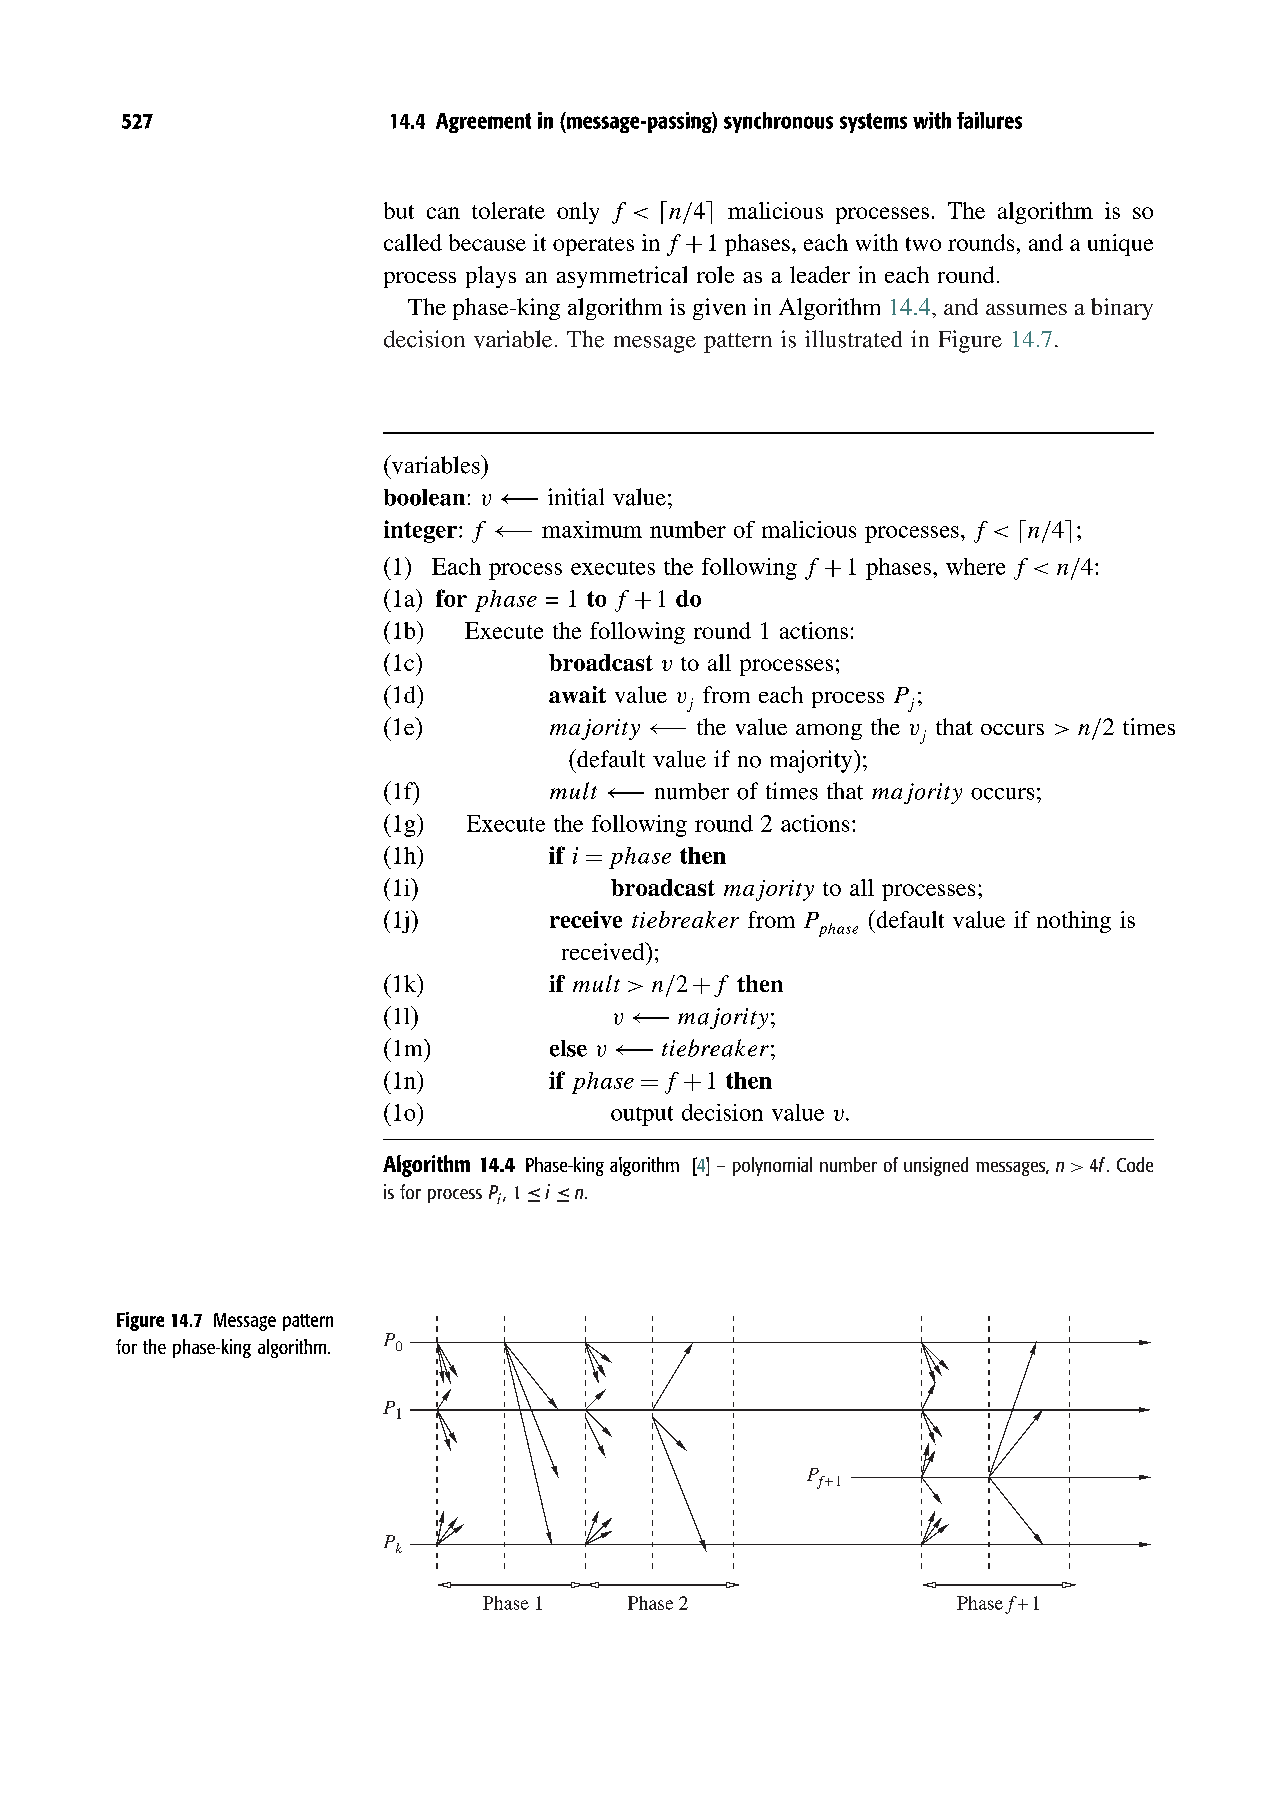 The image size is (1269, 1795). Describe the element at coordinates (568, 1048) in the image. I see `else` at that location.
